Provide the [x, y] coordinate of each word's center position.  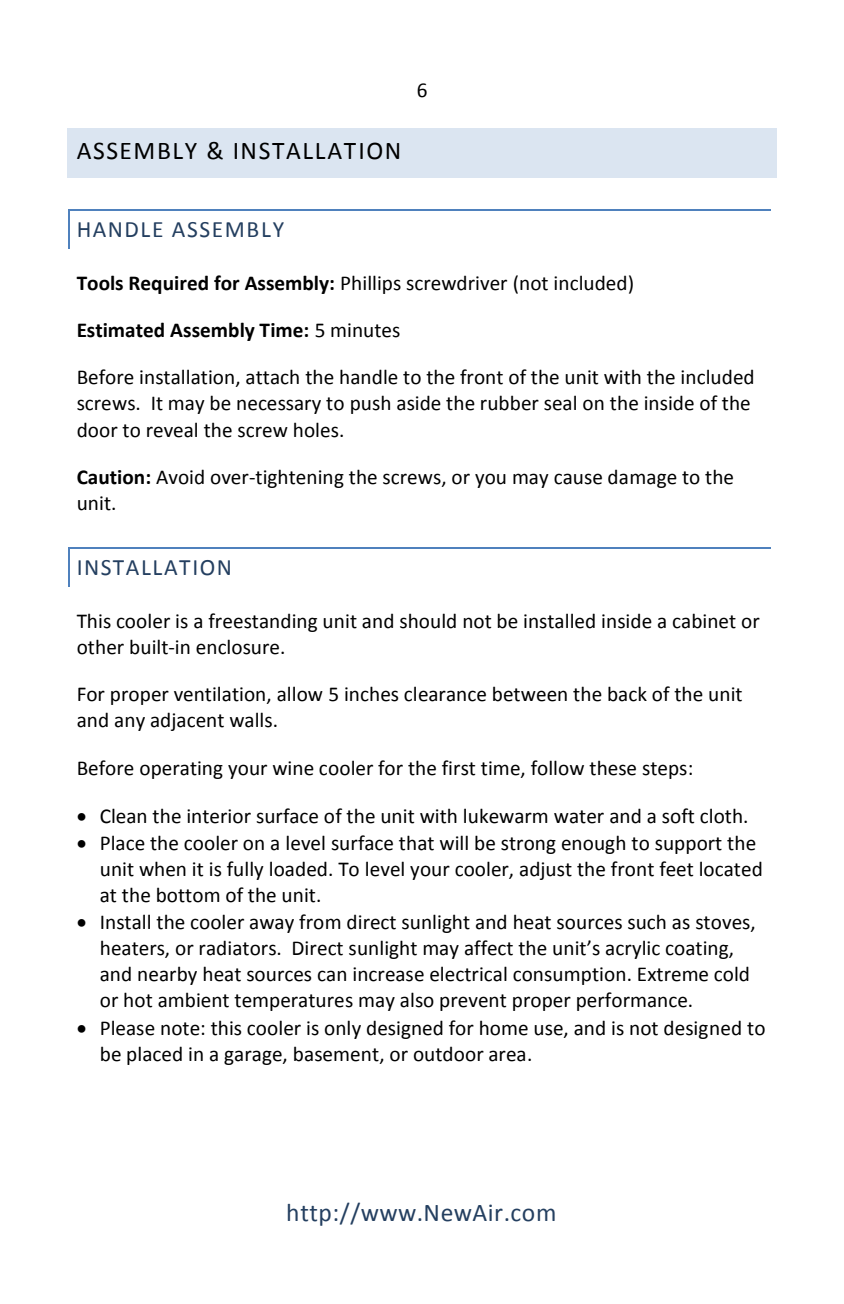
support [688, 845]
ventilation [220, 695]
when [162, 869]
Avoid [180, 477]
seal [560, 403]
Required [168, 284]
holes [317, 430]
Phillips [371, 284]
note [180, 1029]
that [416, 843]
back [627, 694]
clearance [445, 694]
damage [642, 478]
